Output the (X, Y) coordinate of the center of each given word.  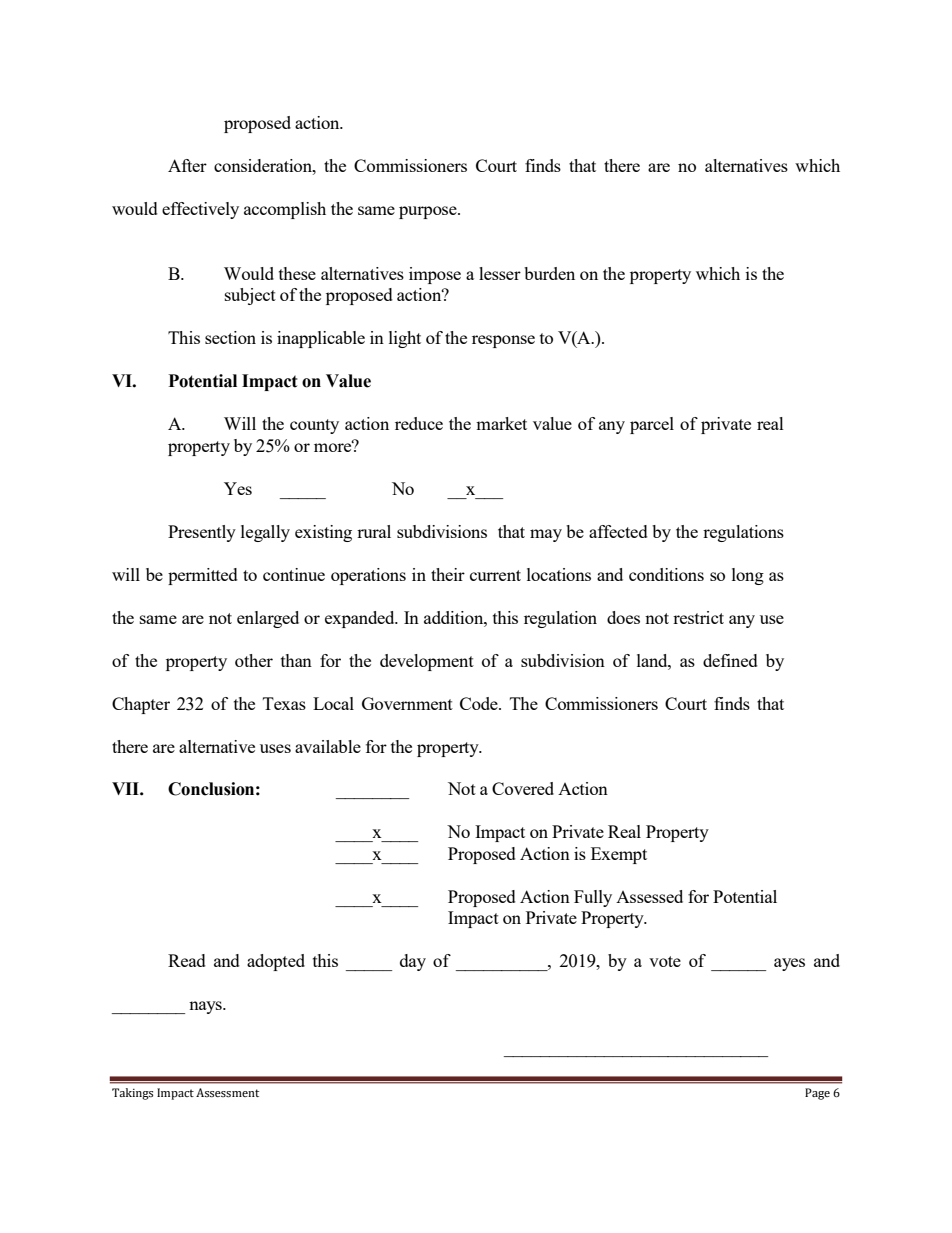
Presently (202, 533)
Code (480, 703)
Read (187, 960)
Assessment (227, 1092)
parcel (652, 425)
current (495, 575)
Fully (593, 898)
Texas (284, 703)
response (503, 341)
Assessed (649, 896)
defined (730, 660)
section (230, 337)
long (748, 576)
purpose (429, 212)
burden (549, 273)
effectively (200, 210)
